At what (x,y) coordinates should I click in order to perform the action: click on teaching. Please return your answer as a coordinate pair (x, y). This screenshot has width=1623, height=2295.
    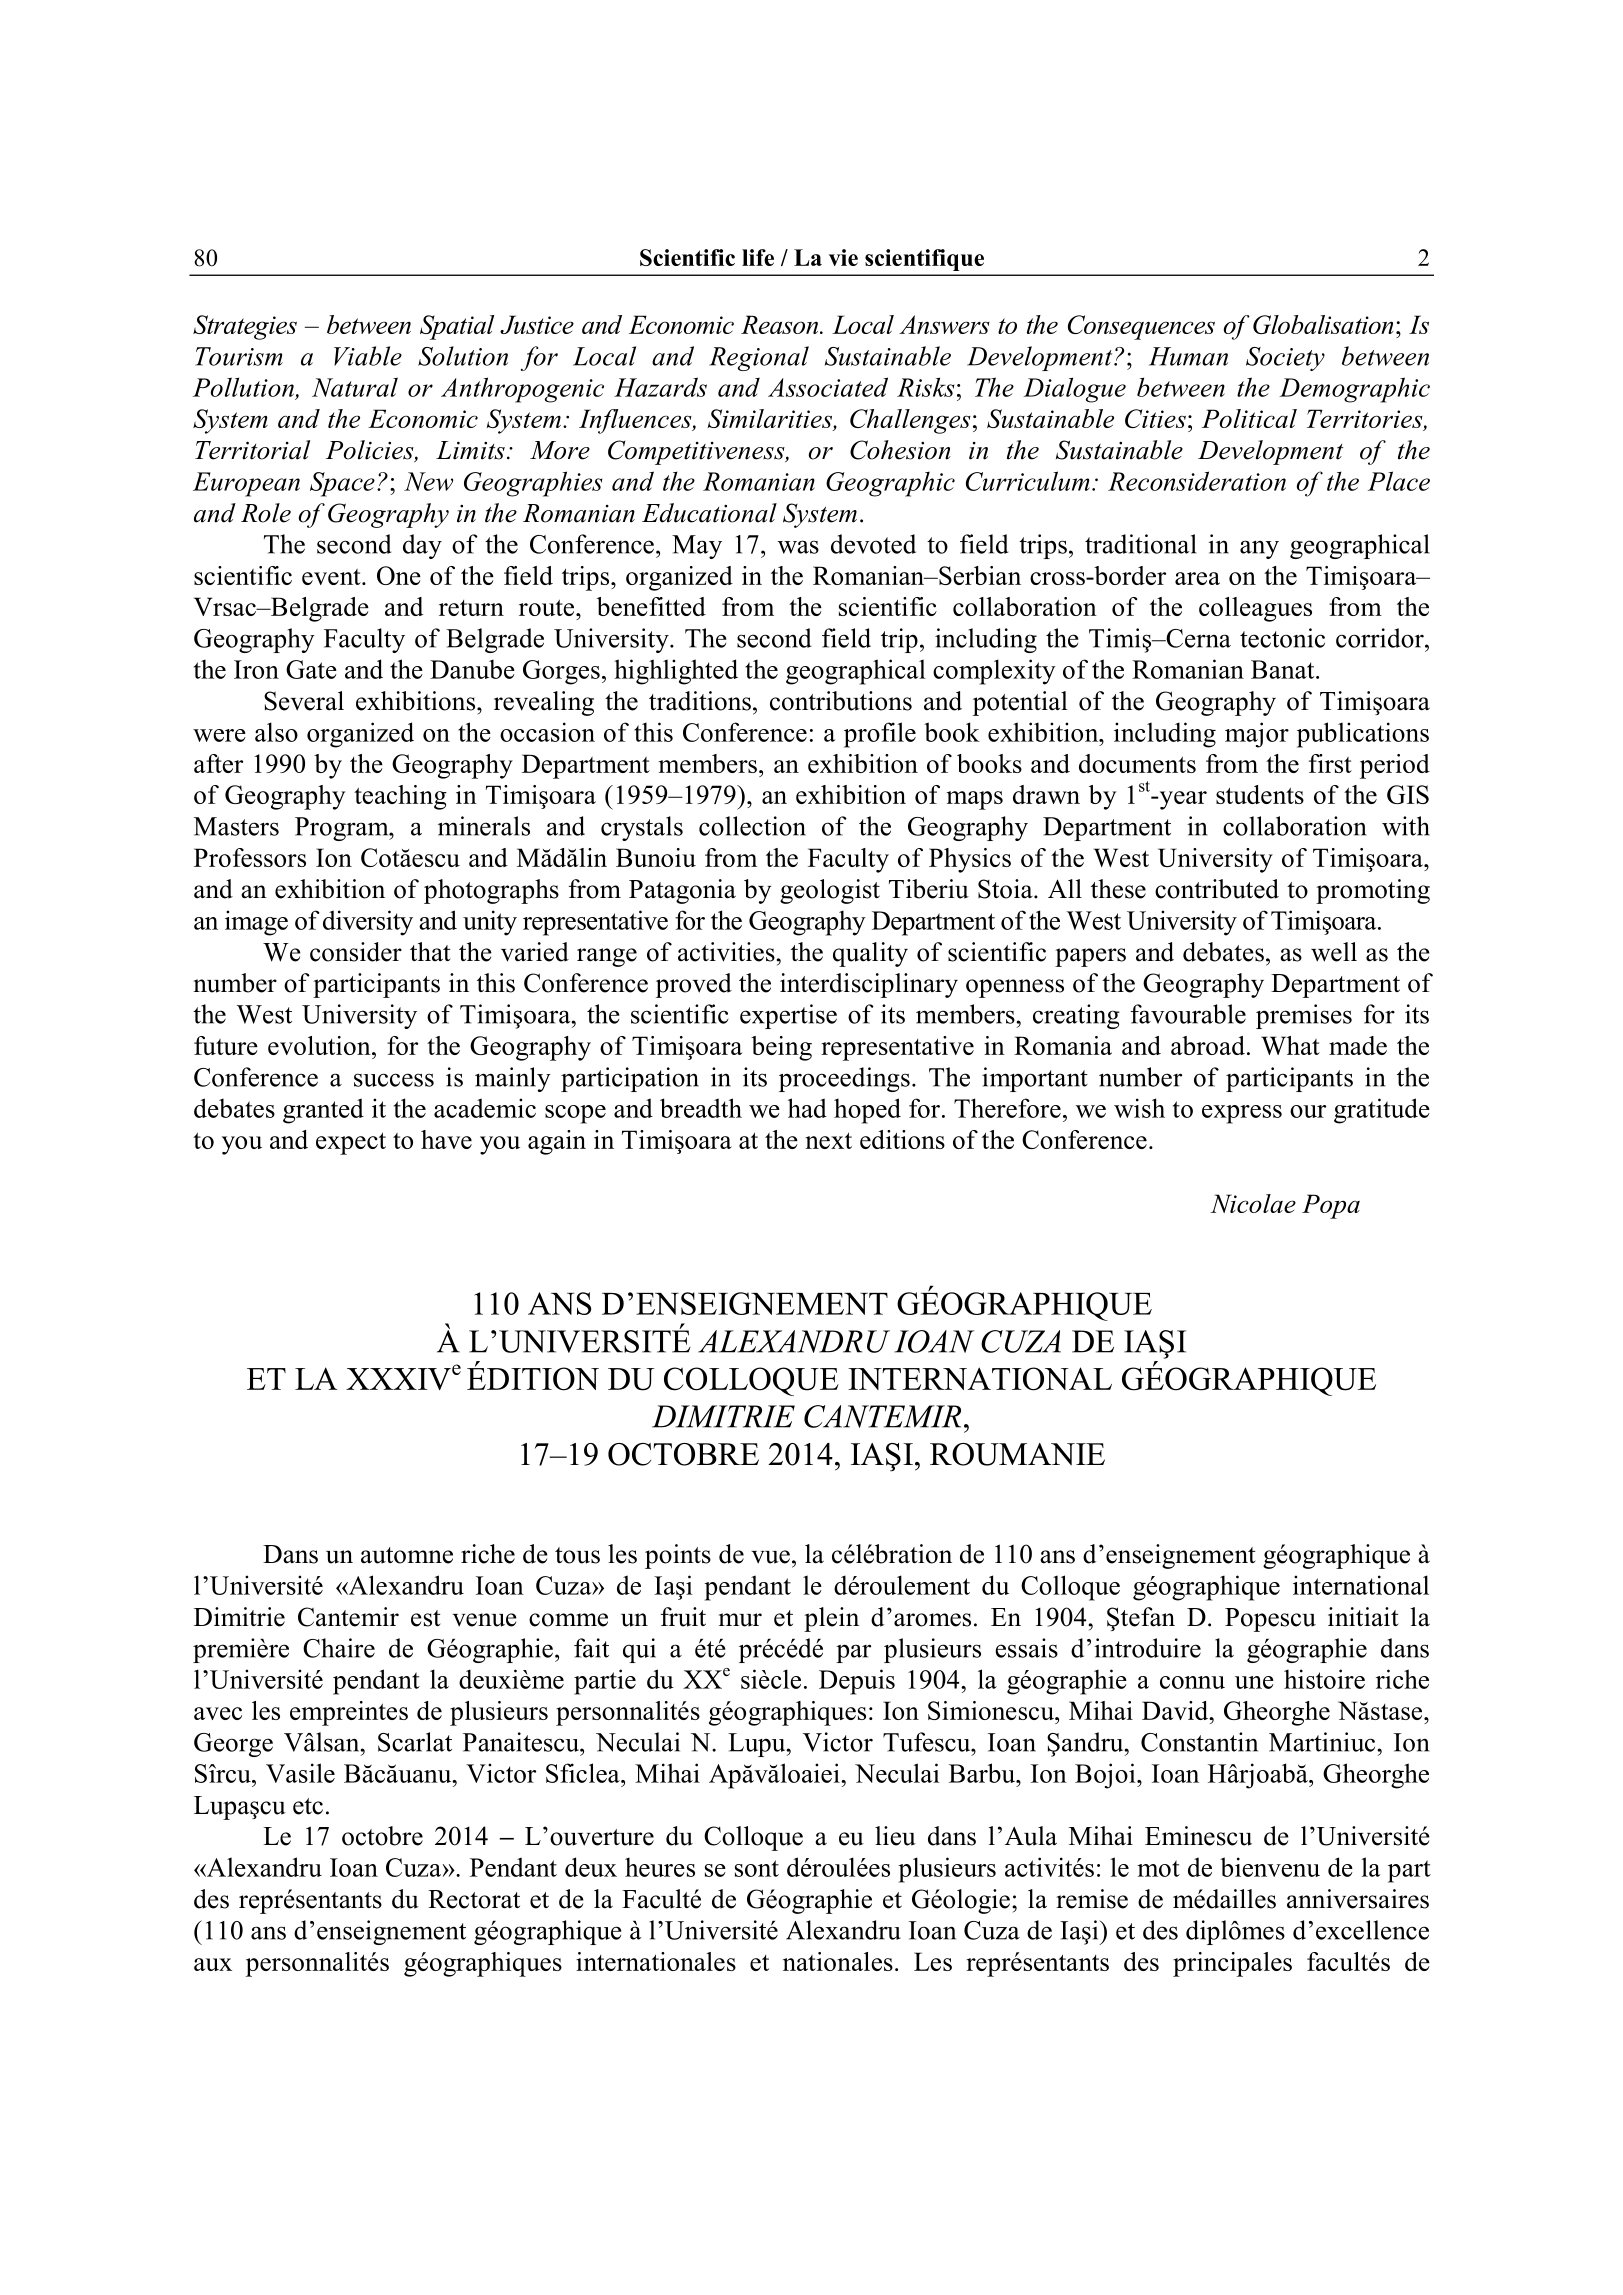
    Looking at the image, I should click on (400, 797).
